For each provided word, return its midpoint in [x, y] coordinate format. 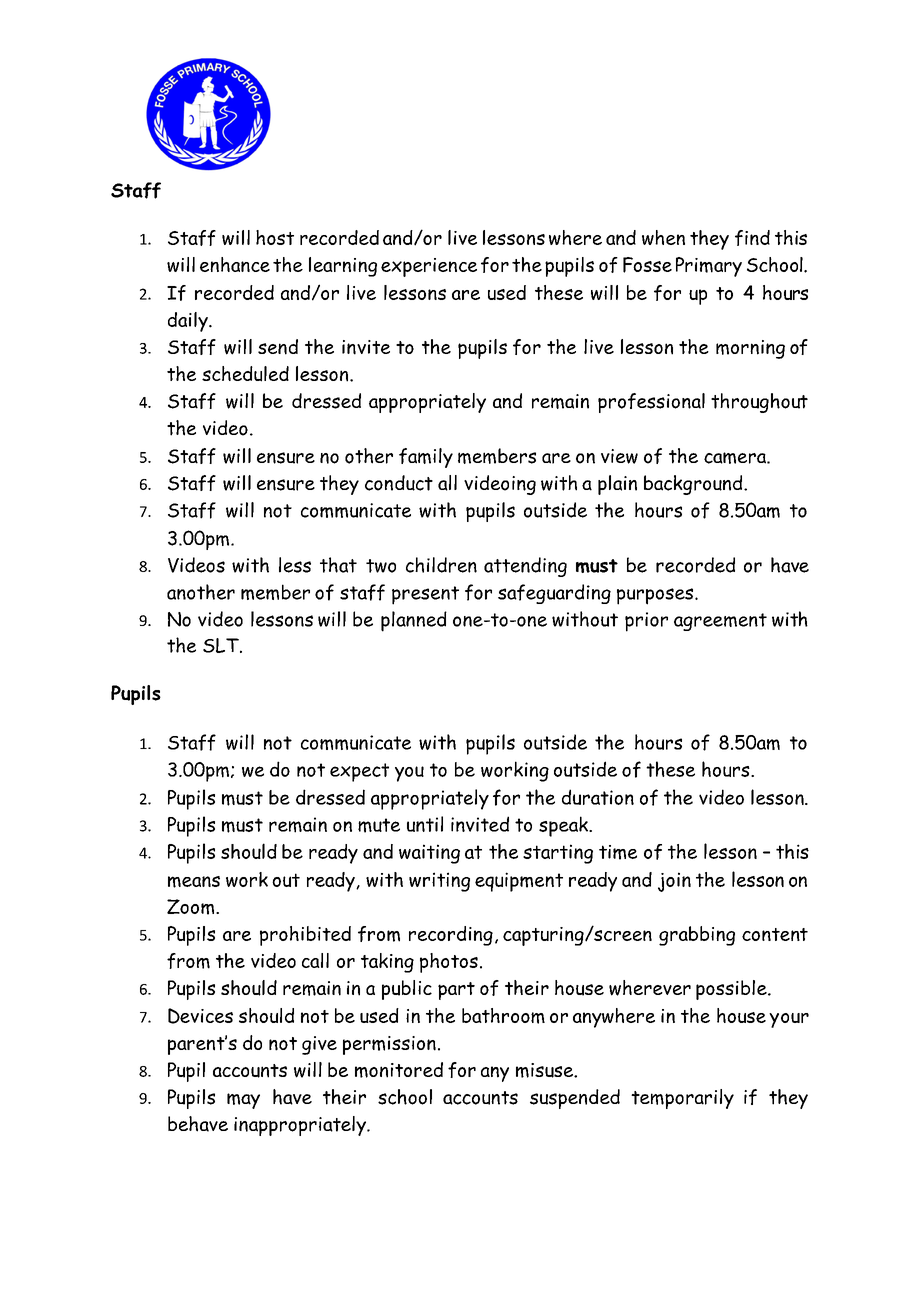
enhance [235, 264]
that [338, 565]
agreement [720, 622]
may [243, 1101]
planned [414, 621]
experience [429, 267]
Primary [709, 267]
